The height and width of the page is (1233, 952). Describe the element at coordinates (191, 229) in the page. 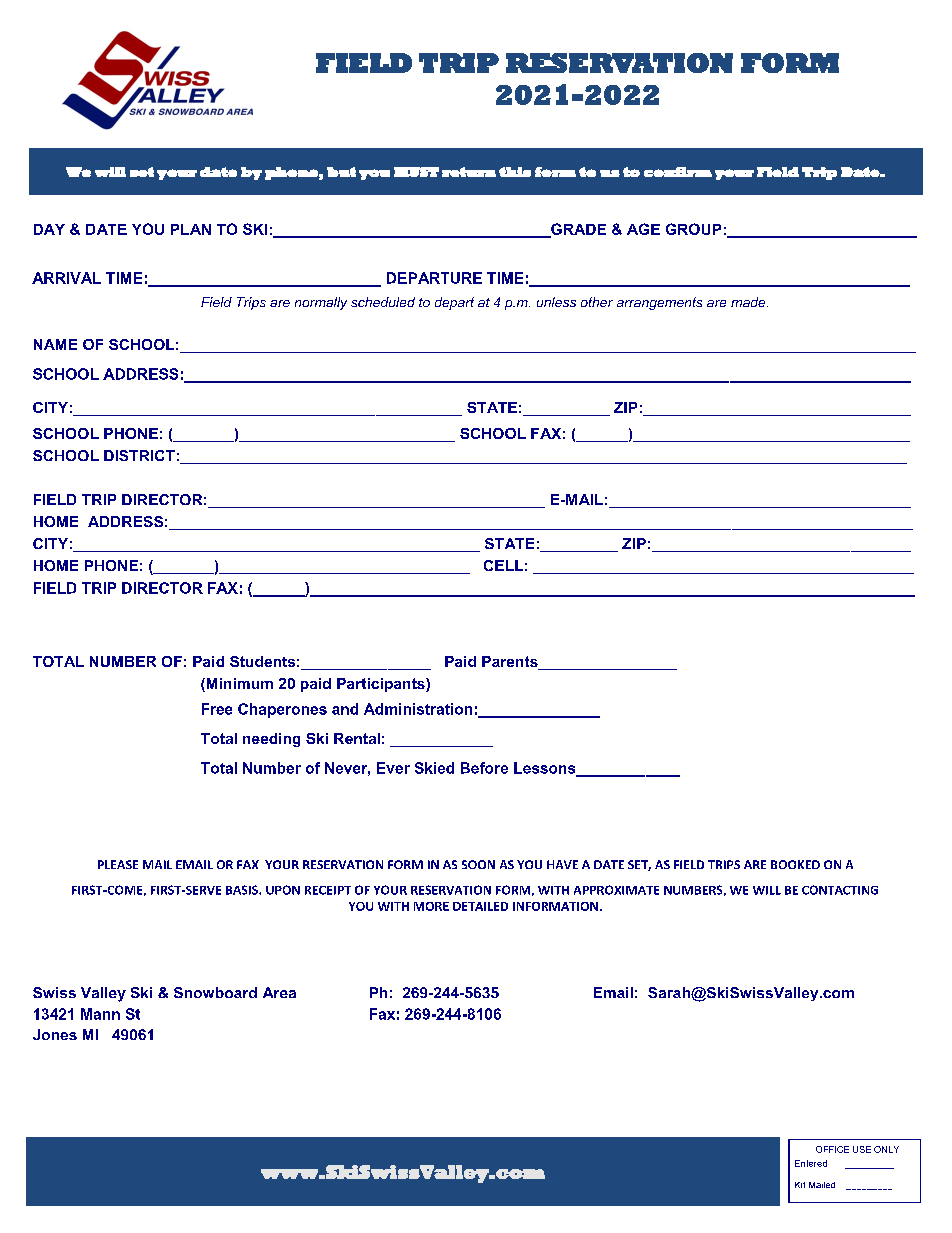

I see `PLAN` at that location.
